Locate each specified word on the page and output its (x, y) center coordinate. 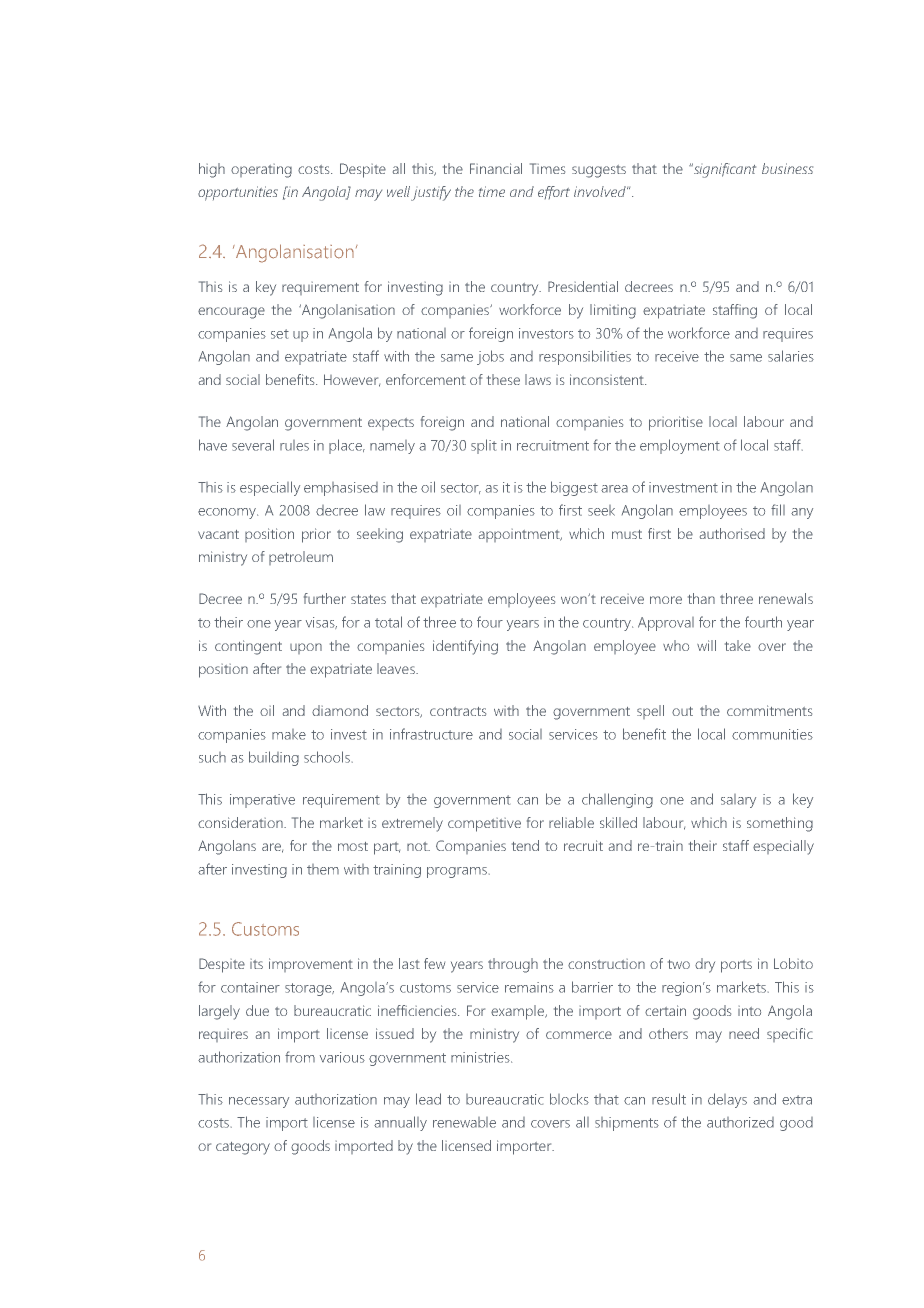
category (243, 1148)
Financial (496, 168)
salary (738, 801)
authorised (732, 533)
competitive (484, 825)
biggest (574, 488)
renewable (464, 1122)
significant (724, 170)
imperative (262, 801)
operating (261, 171)
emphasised (341, 489)
